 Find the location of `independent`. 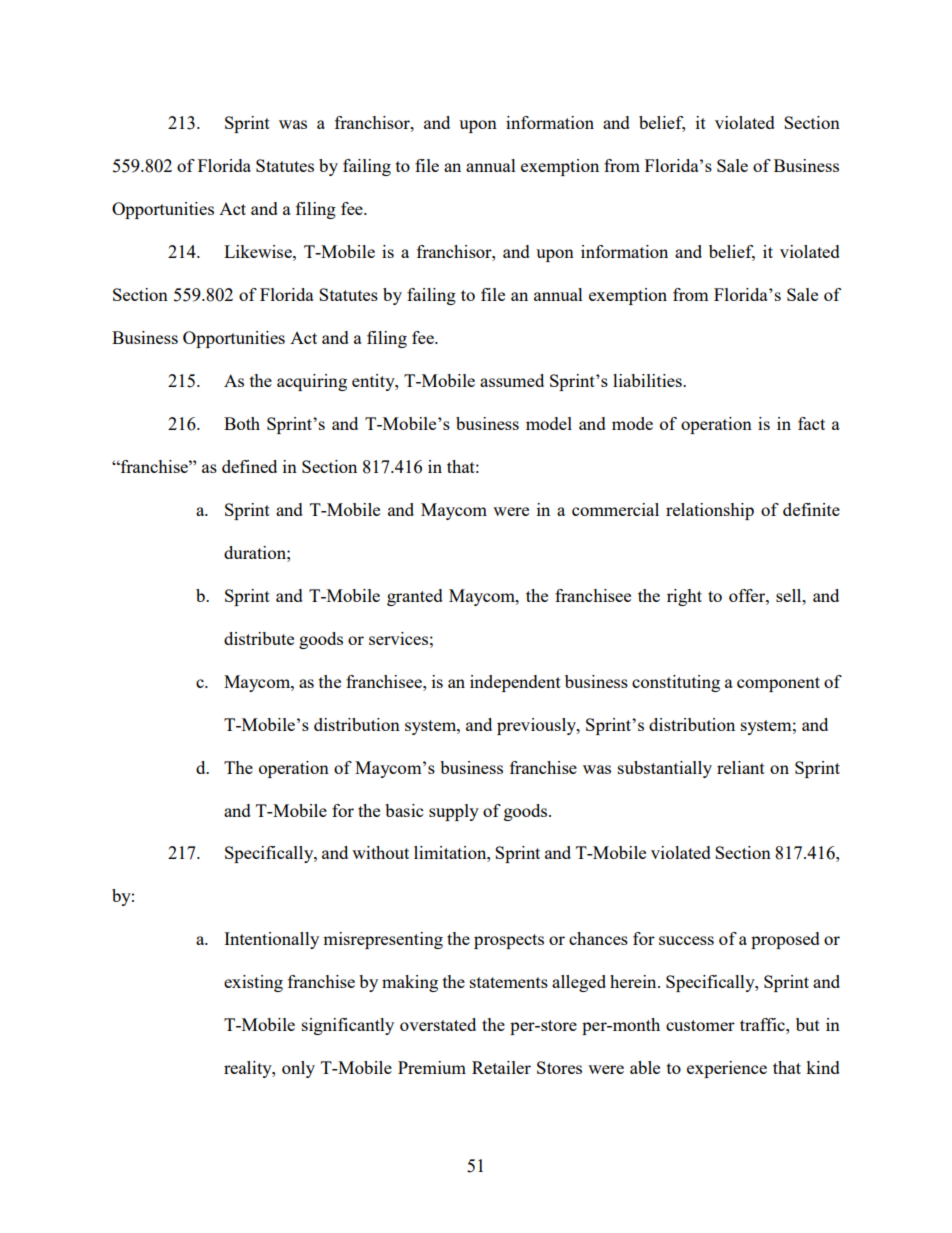

independent is located at coordinates (515, 683).
